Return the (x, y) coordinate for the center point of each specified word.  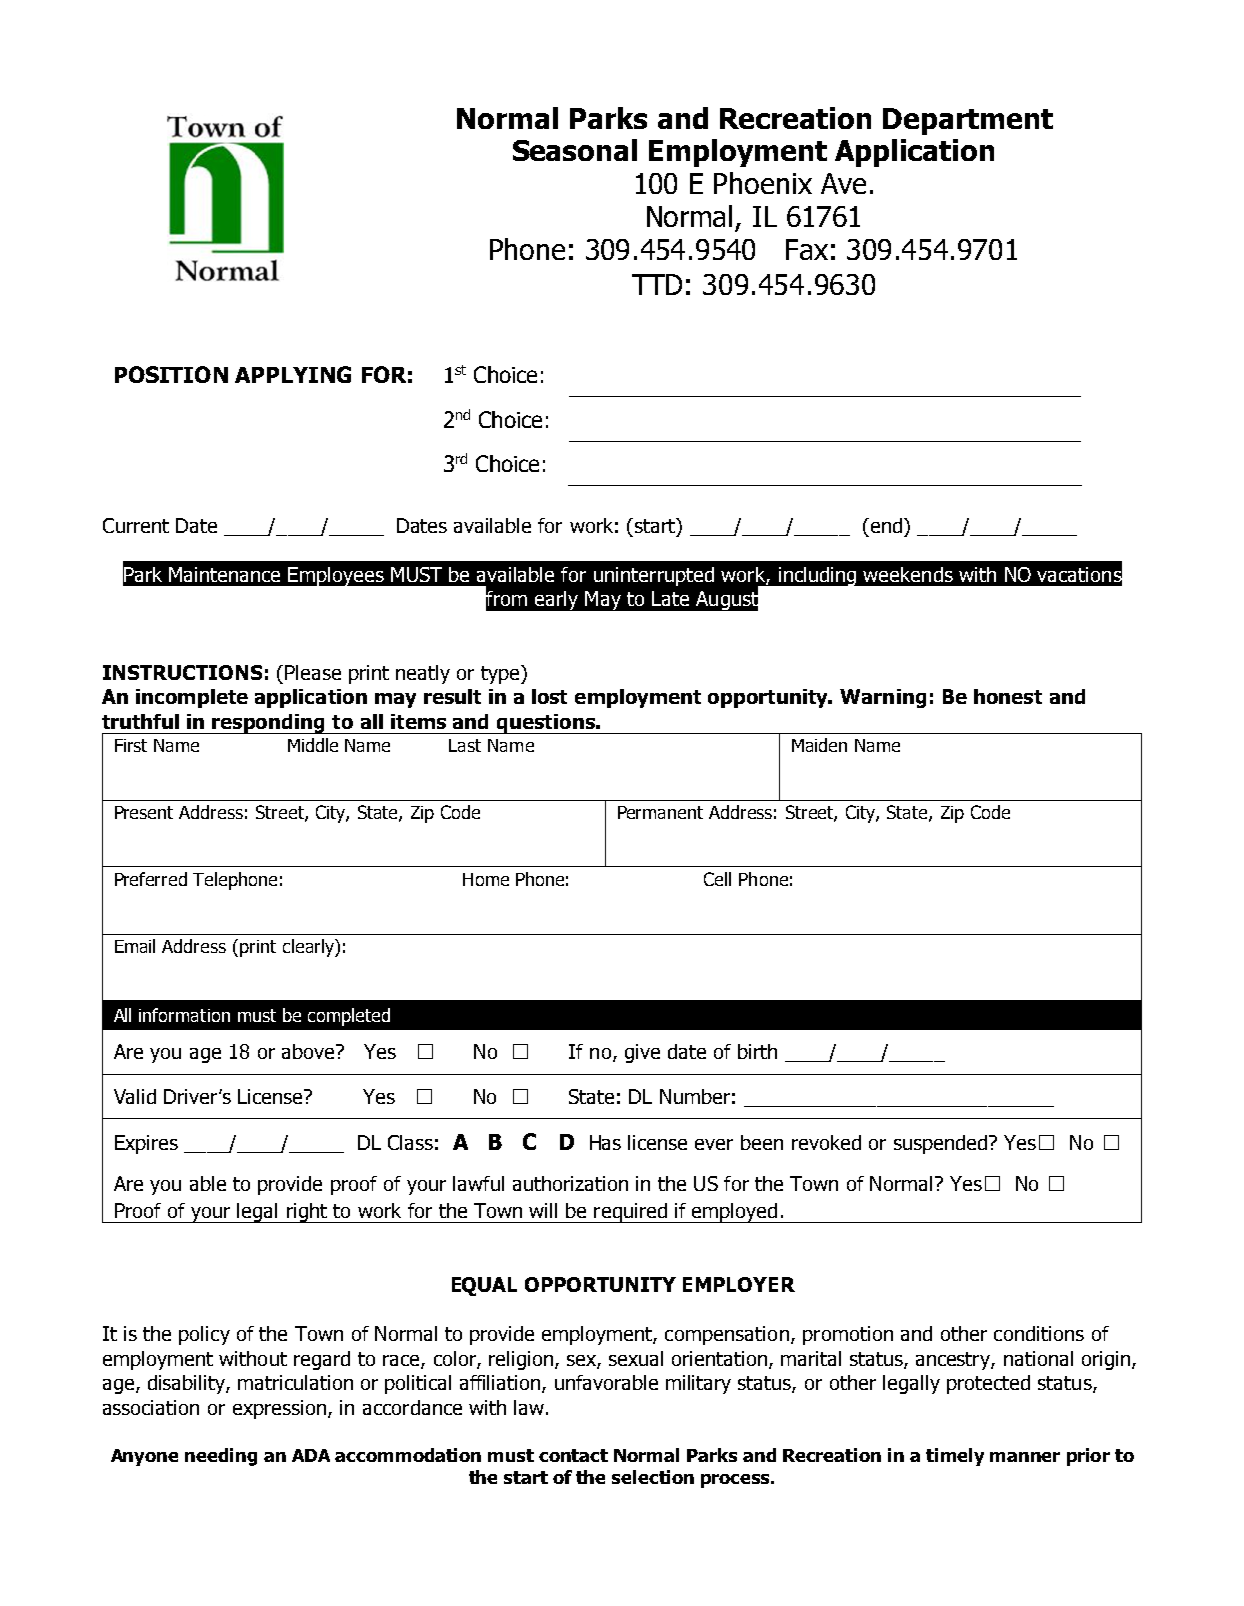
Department (968, 121)
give (642, 1053)
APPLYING (293, 374)
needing (221, 1457)
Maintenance (224, 574)
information (184, 1015)
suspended (942, 1144)
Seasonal (575, 150)
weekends (908, 574)
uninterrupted (654, 576)
